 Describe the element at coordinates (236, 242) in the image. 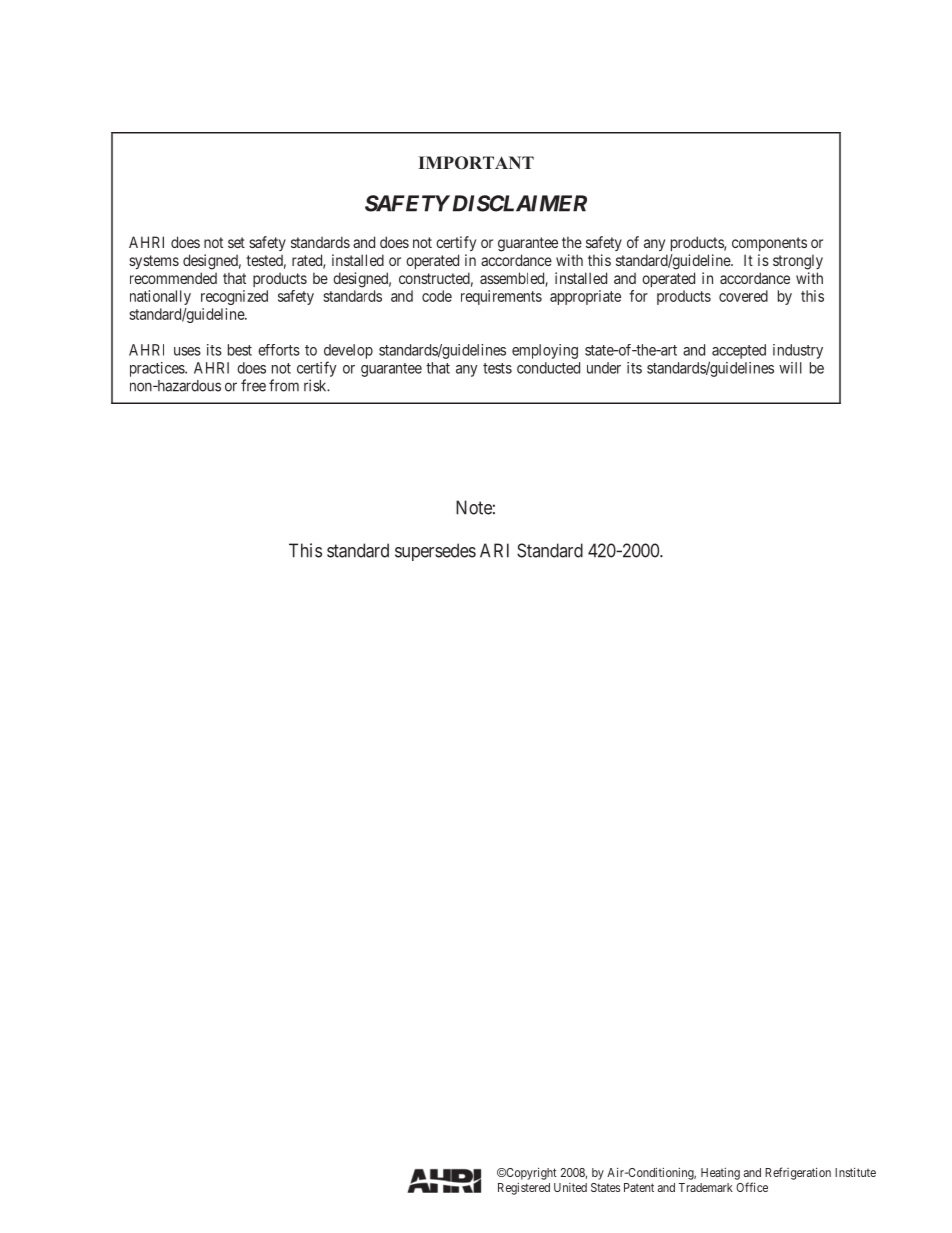

I see `set` at that location.
